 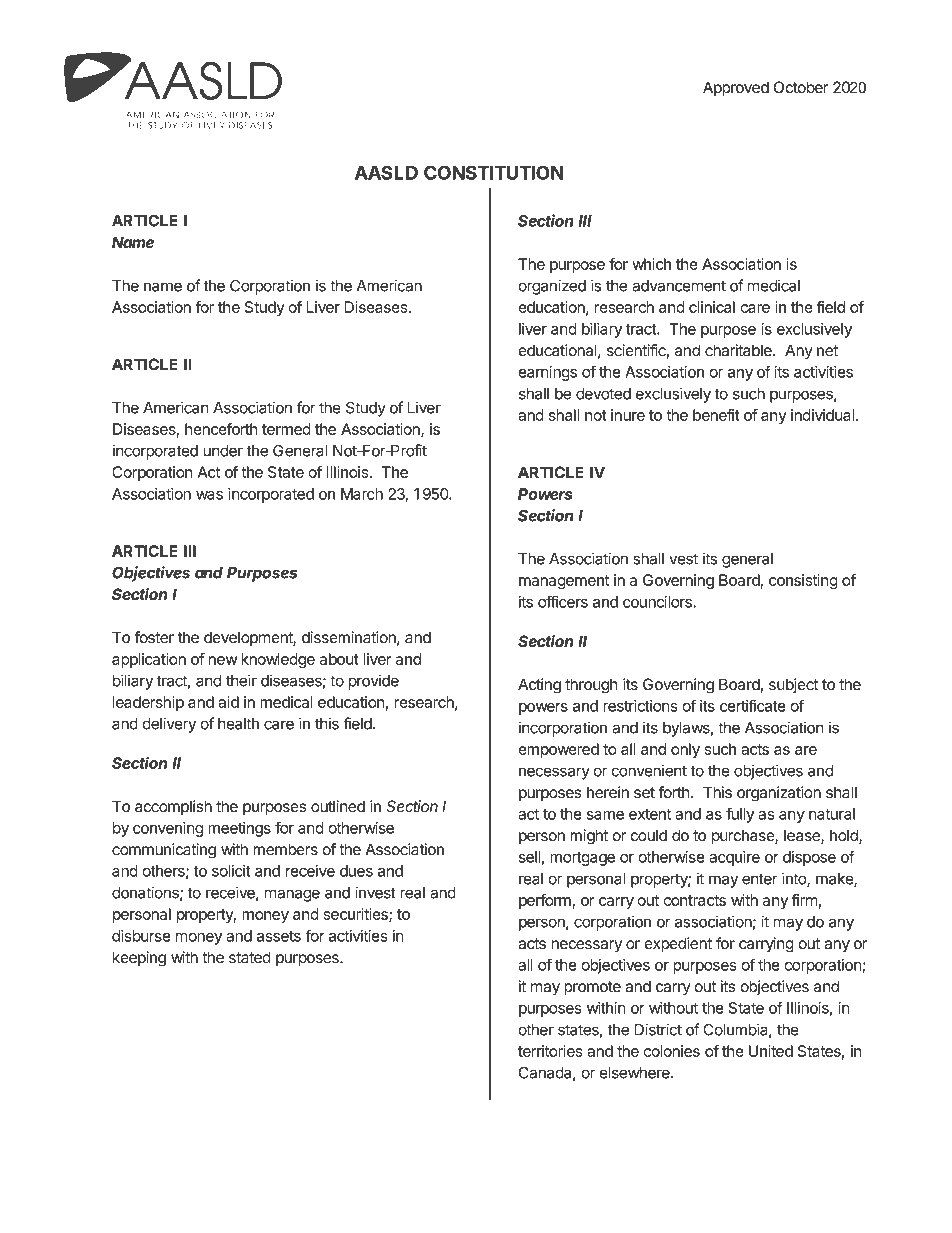 What do you see at coordinates (494, 172) in the screenshot?
I see `CONSTITUTION` at bounding box center [494, 172].
